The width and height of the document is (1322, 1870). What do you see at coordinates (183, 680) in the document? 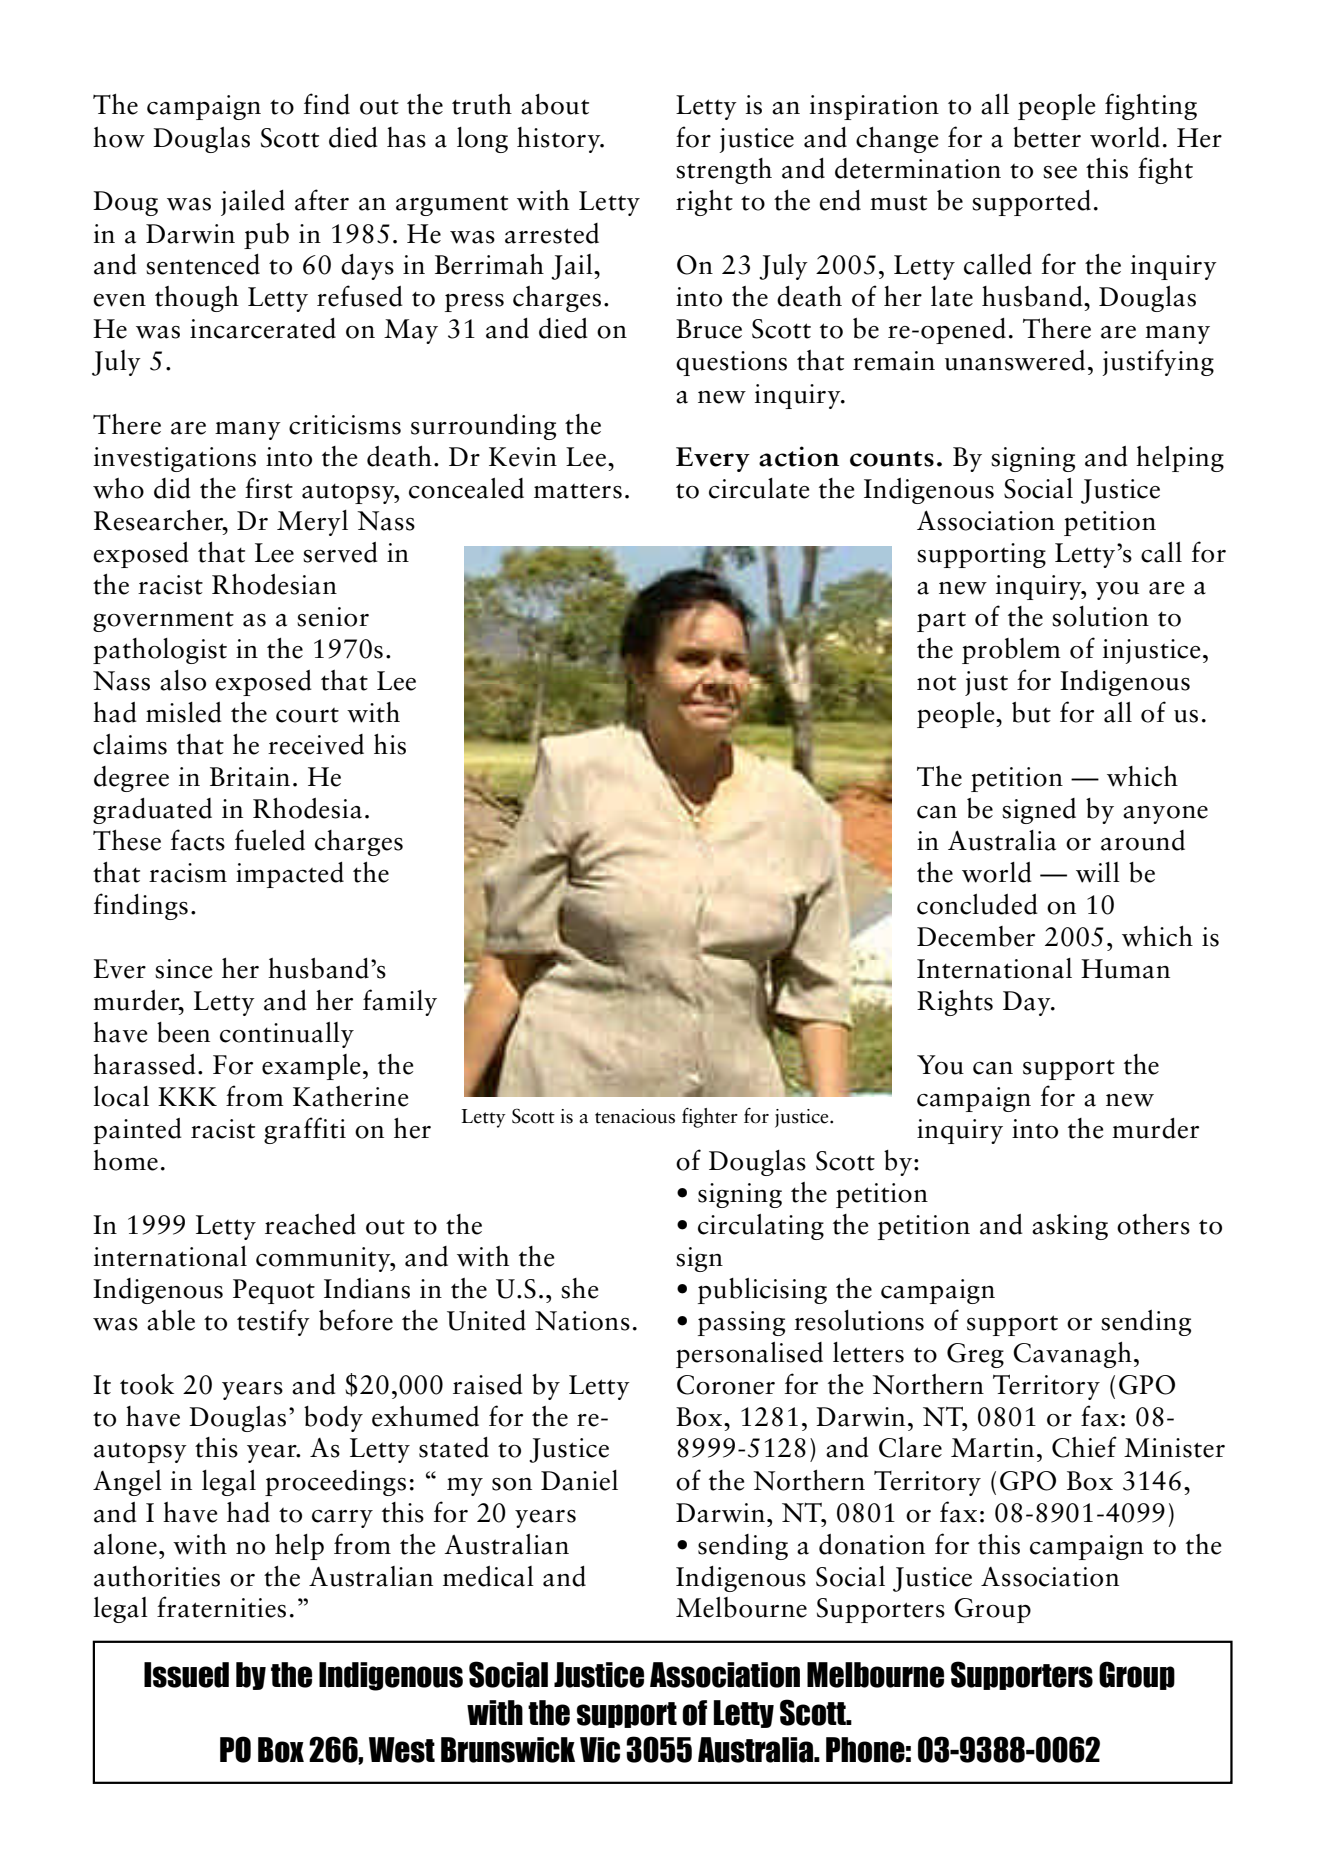
I see `also` at bounding box center [183, 680].
